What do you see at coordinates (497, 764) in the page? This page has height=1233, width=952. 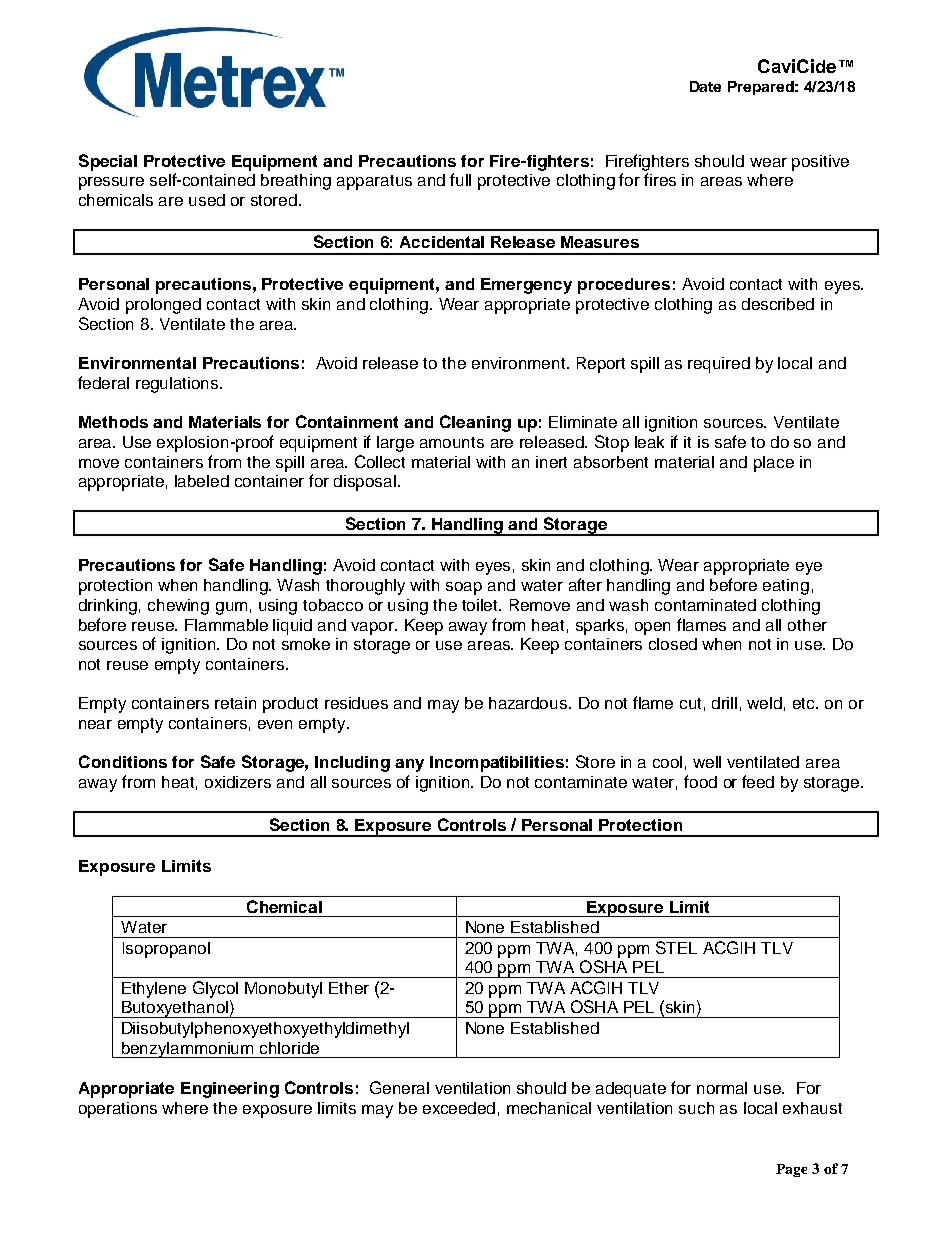 I see `Incompatibilities` at bounding box center [497, 764].
